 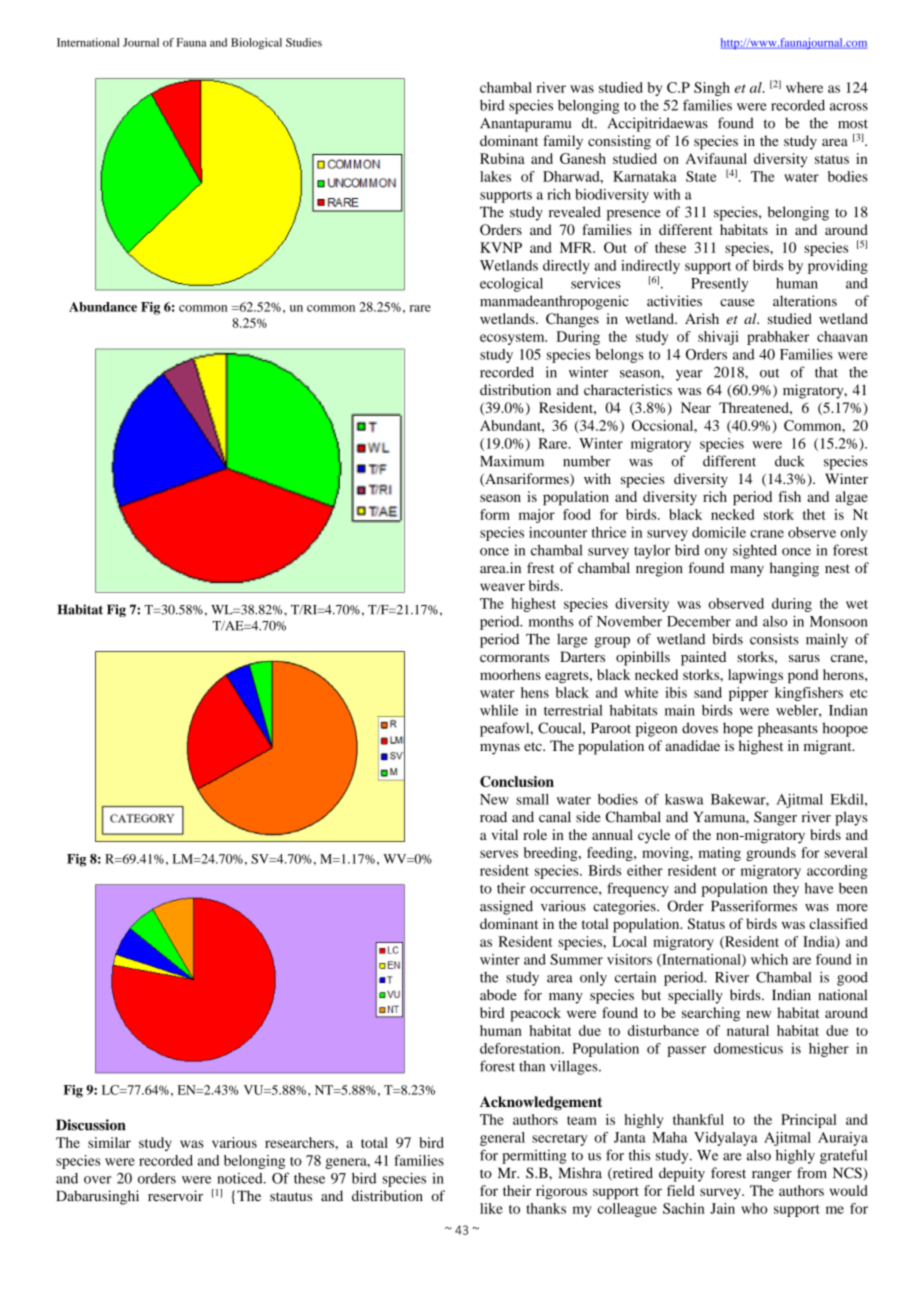 I want to click on Sanger, so click(x=775, y=818).
